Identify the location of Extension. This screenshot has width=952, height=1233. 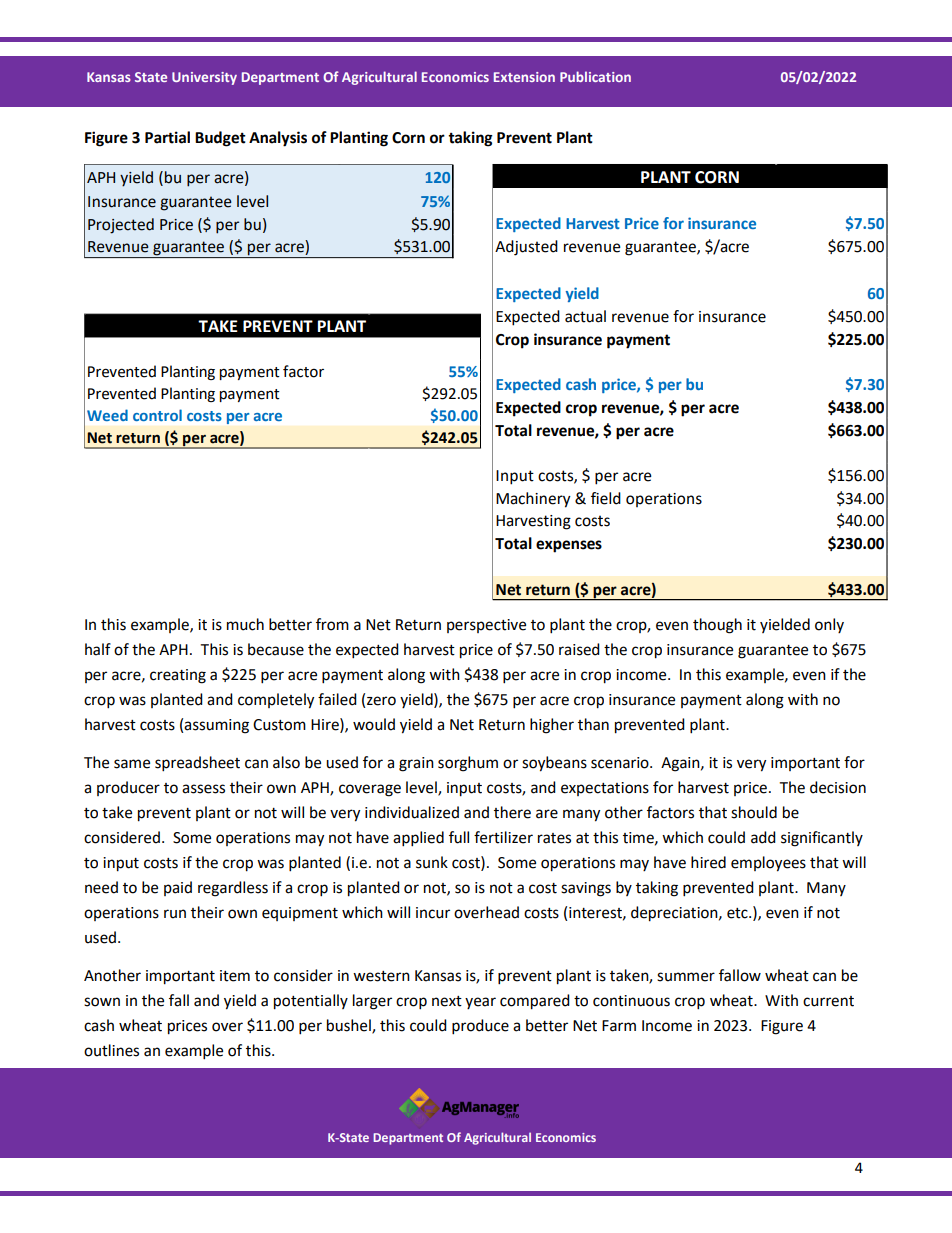
(524, 77).
